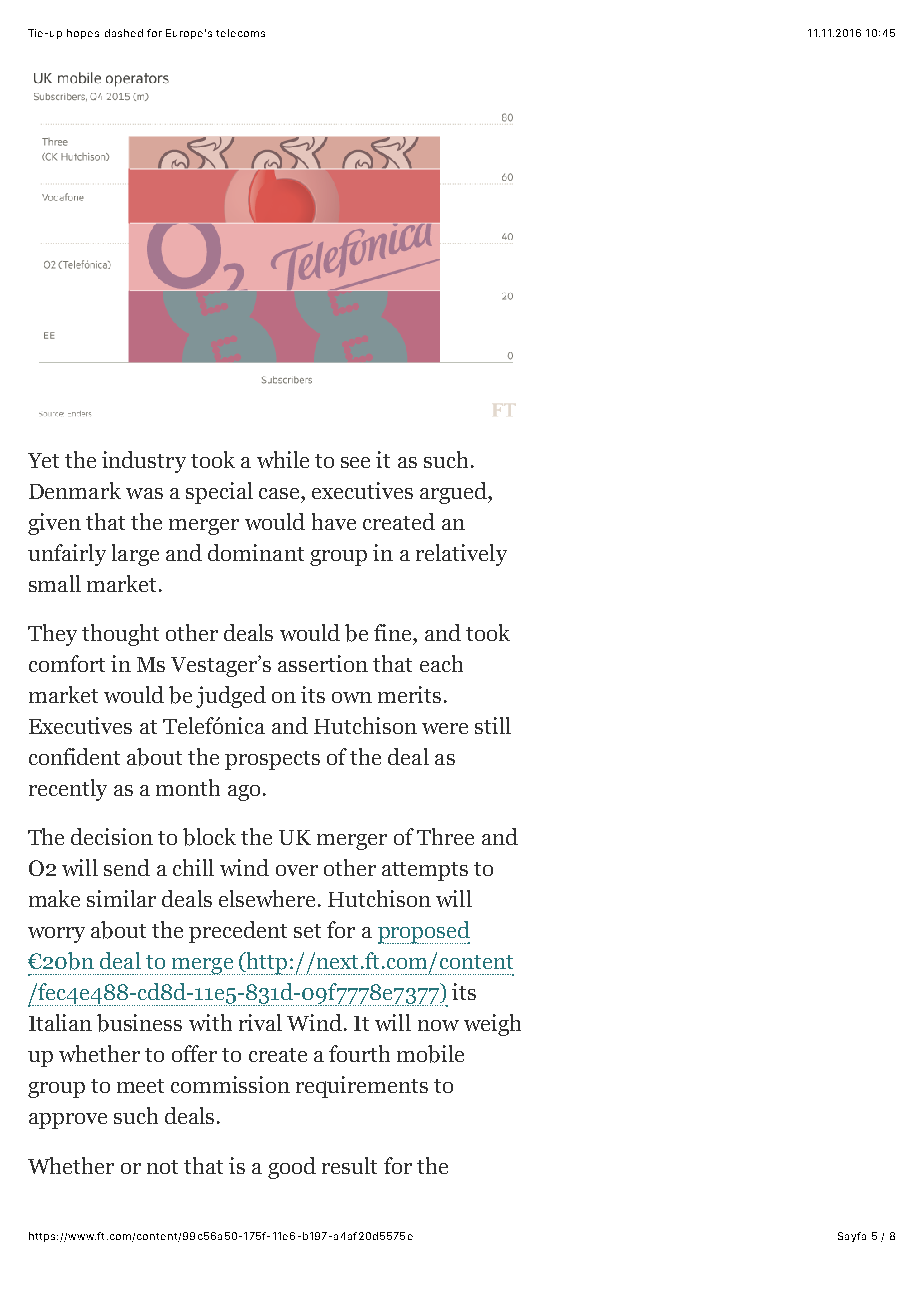 Image resolution: width=924 pixels, height=1308 pixels. I want to click on dominant, so click(256, 552).
